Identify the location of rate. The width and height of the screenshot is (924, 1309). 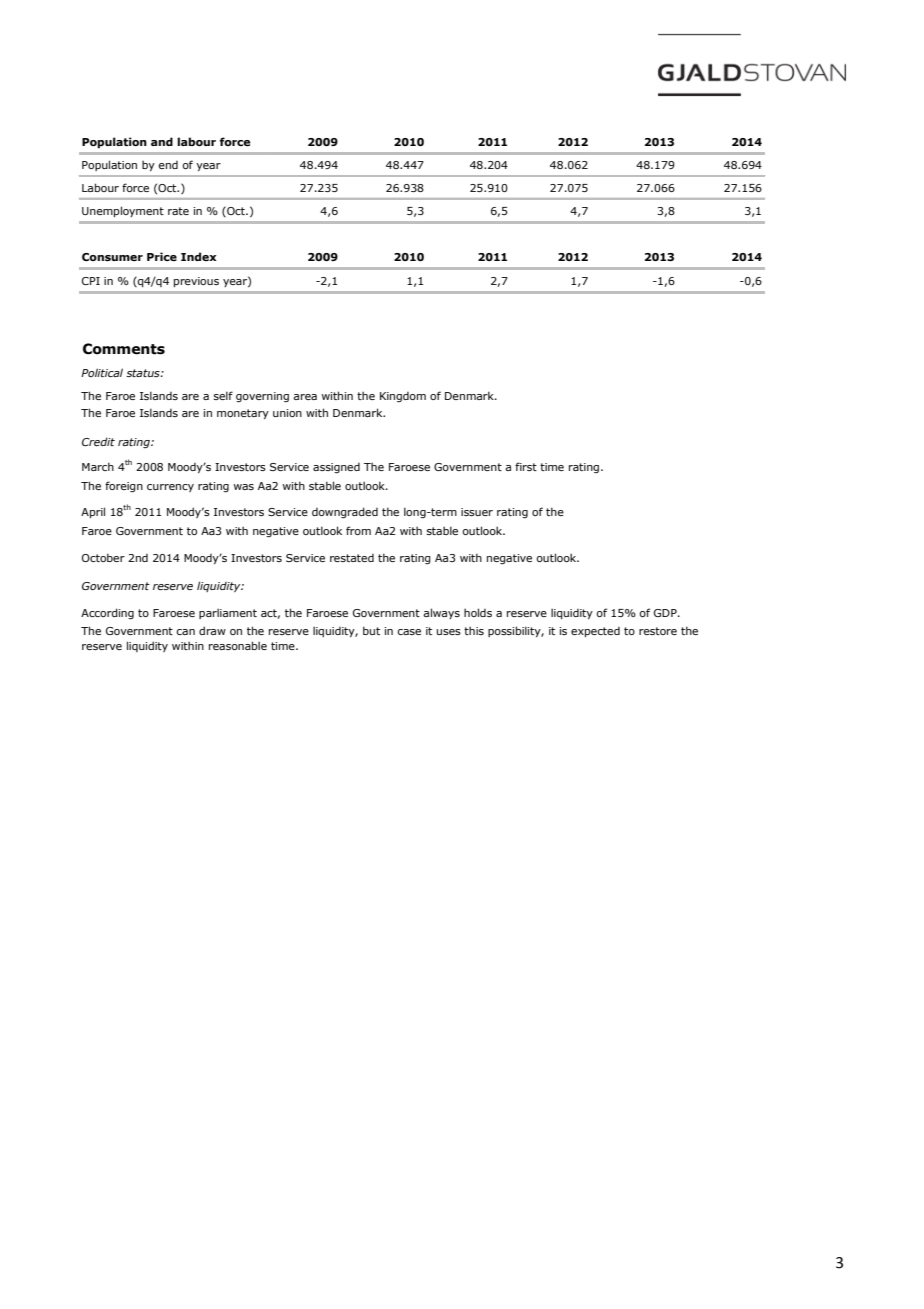
(178, 211).
